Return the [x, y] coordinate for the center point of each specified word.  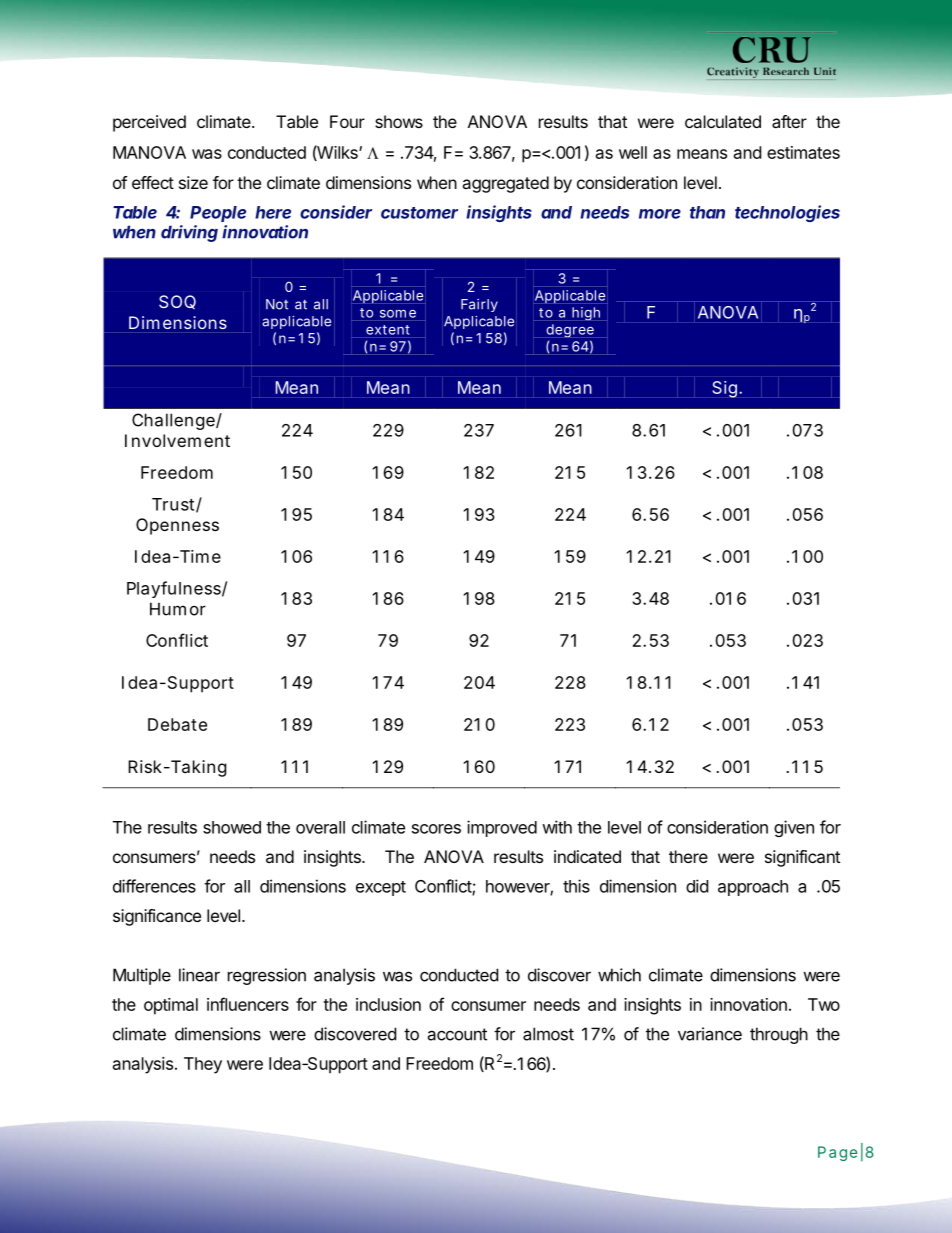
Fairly [479, 305]
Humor [178, 609]
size [193, 182]
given [794, 828]
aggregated [505, 184]
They [203, 1065]
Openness [177, 526]
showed [232, 827]
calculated [723, 121]
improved [502, 828]
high [586, 314]
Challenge [174, 421]
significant [802, 858]
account [457, 1034]
